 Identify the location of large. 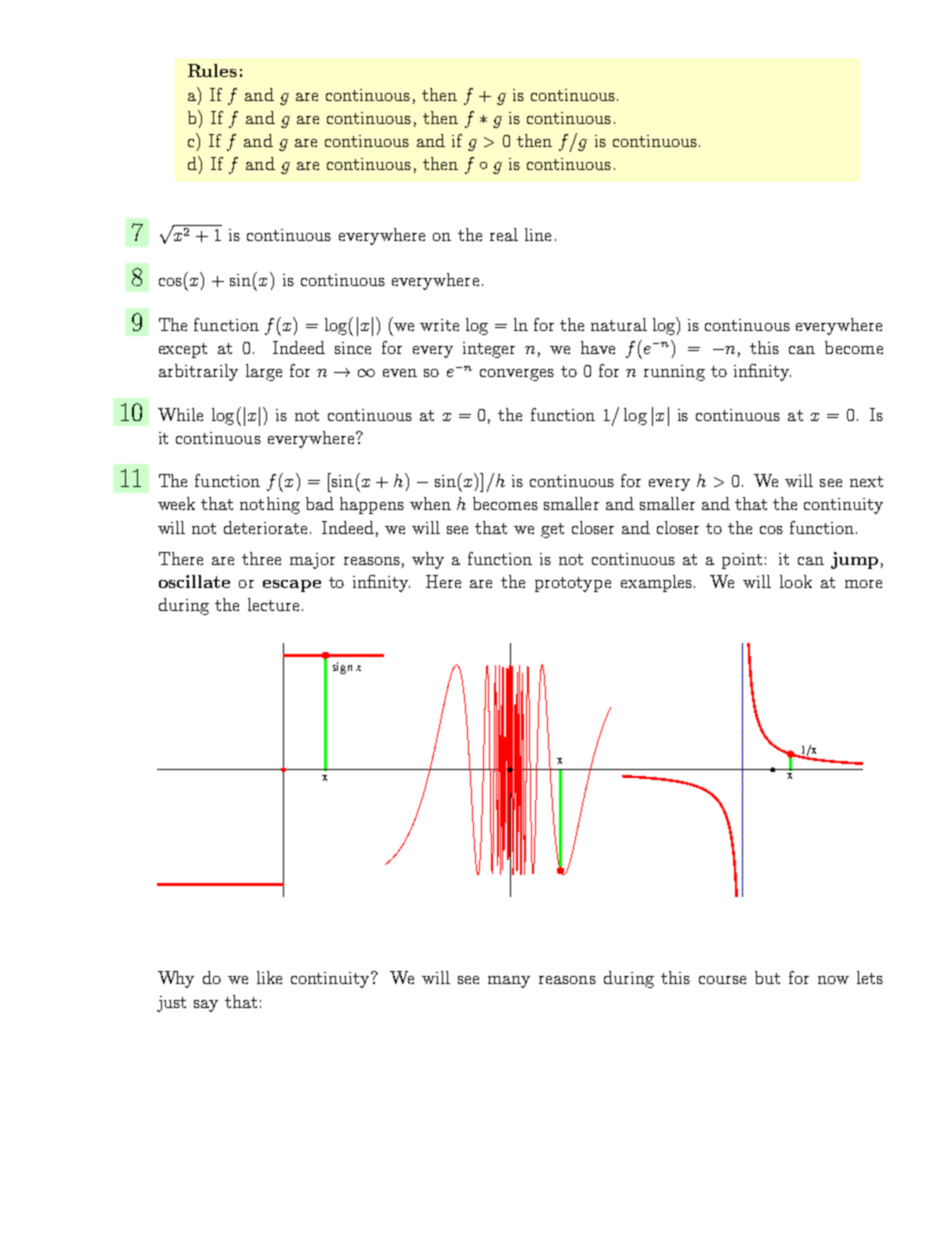
(264, 372).
